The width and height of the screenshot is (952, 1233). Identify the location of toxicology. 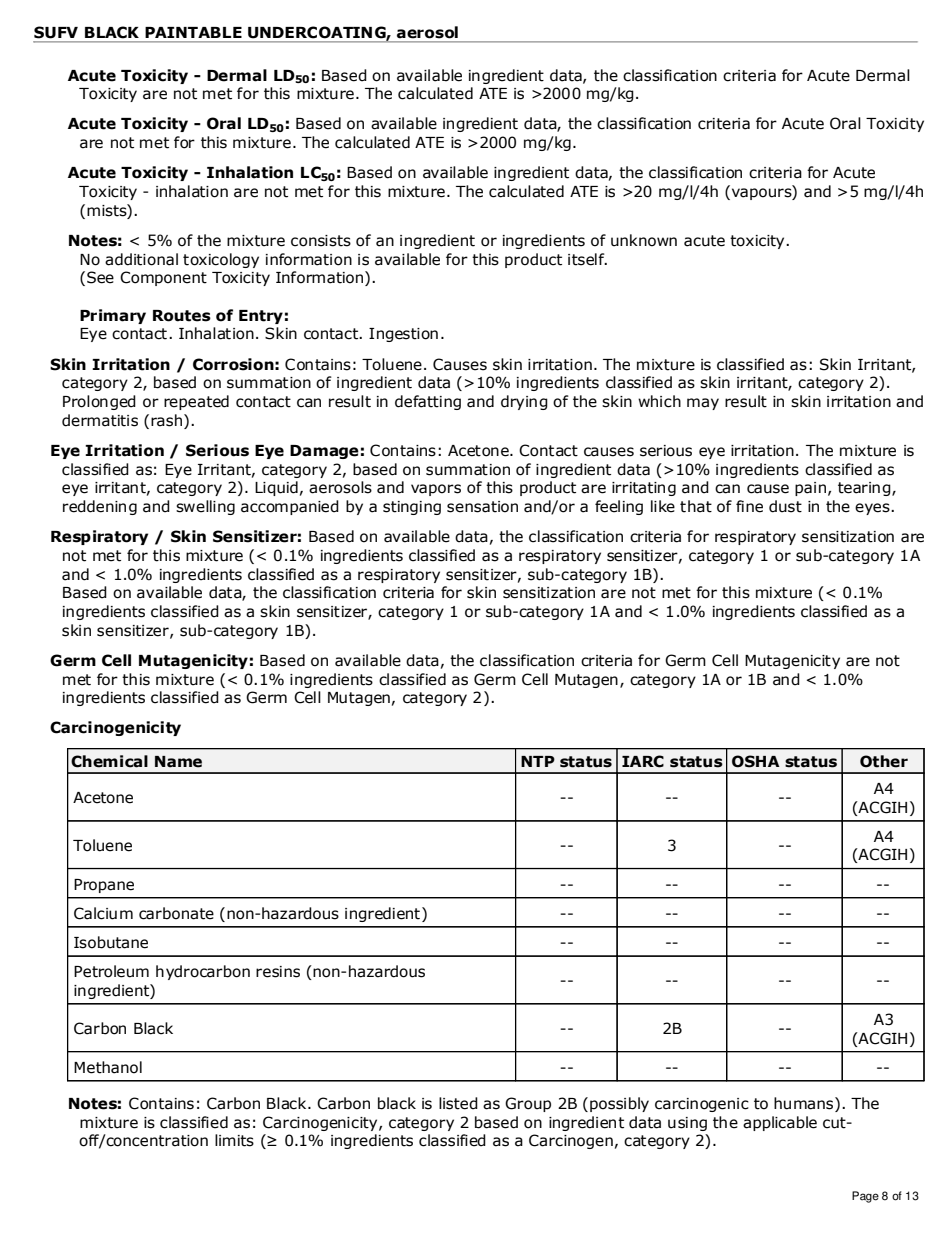
(221, 260).
